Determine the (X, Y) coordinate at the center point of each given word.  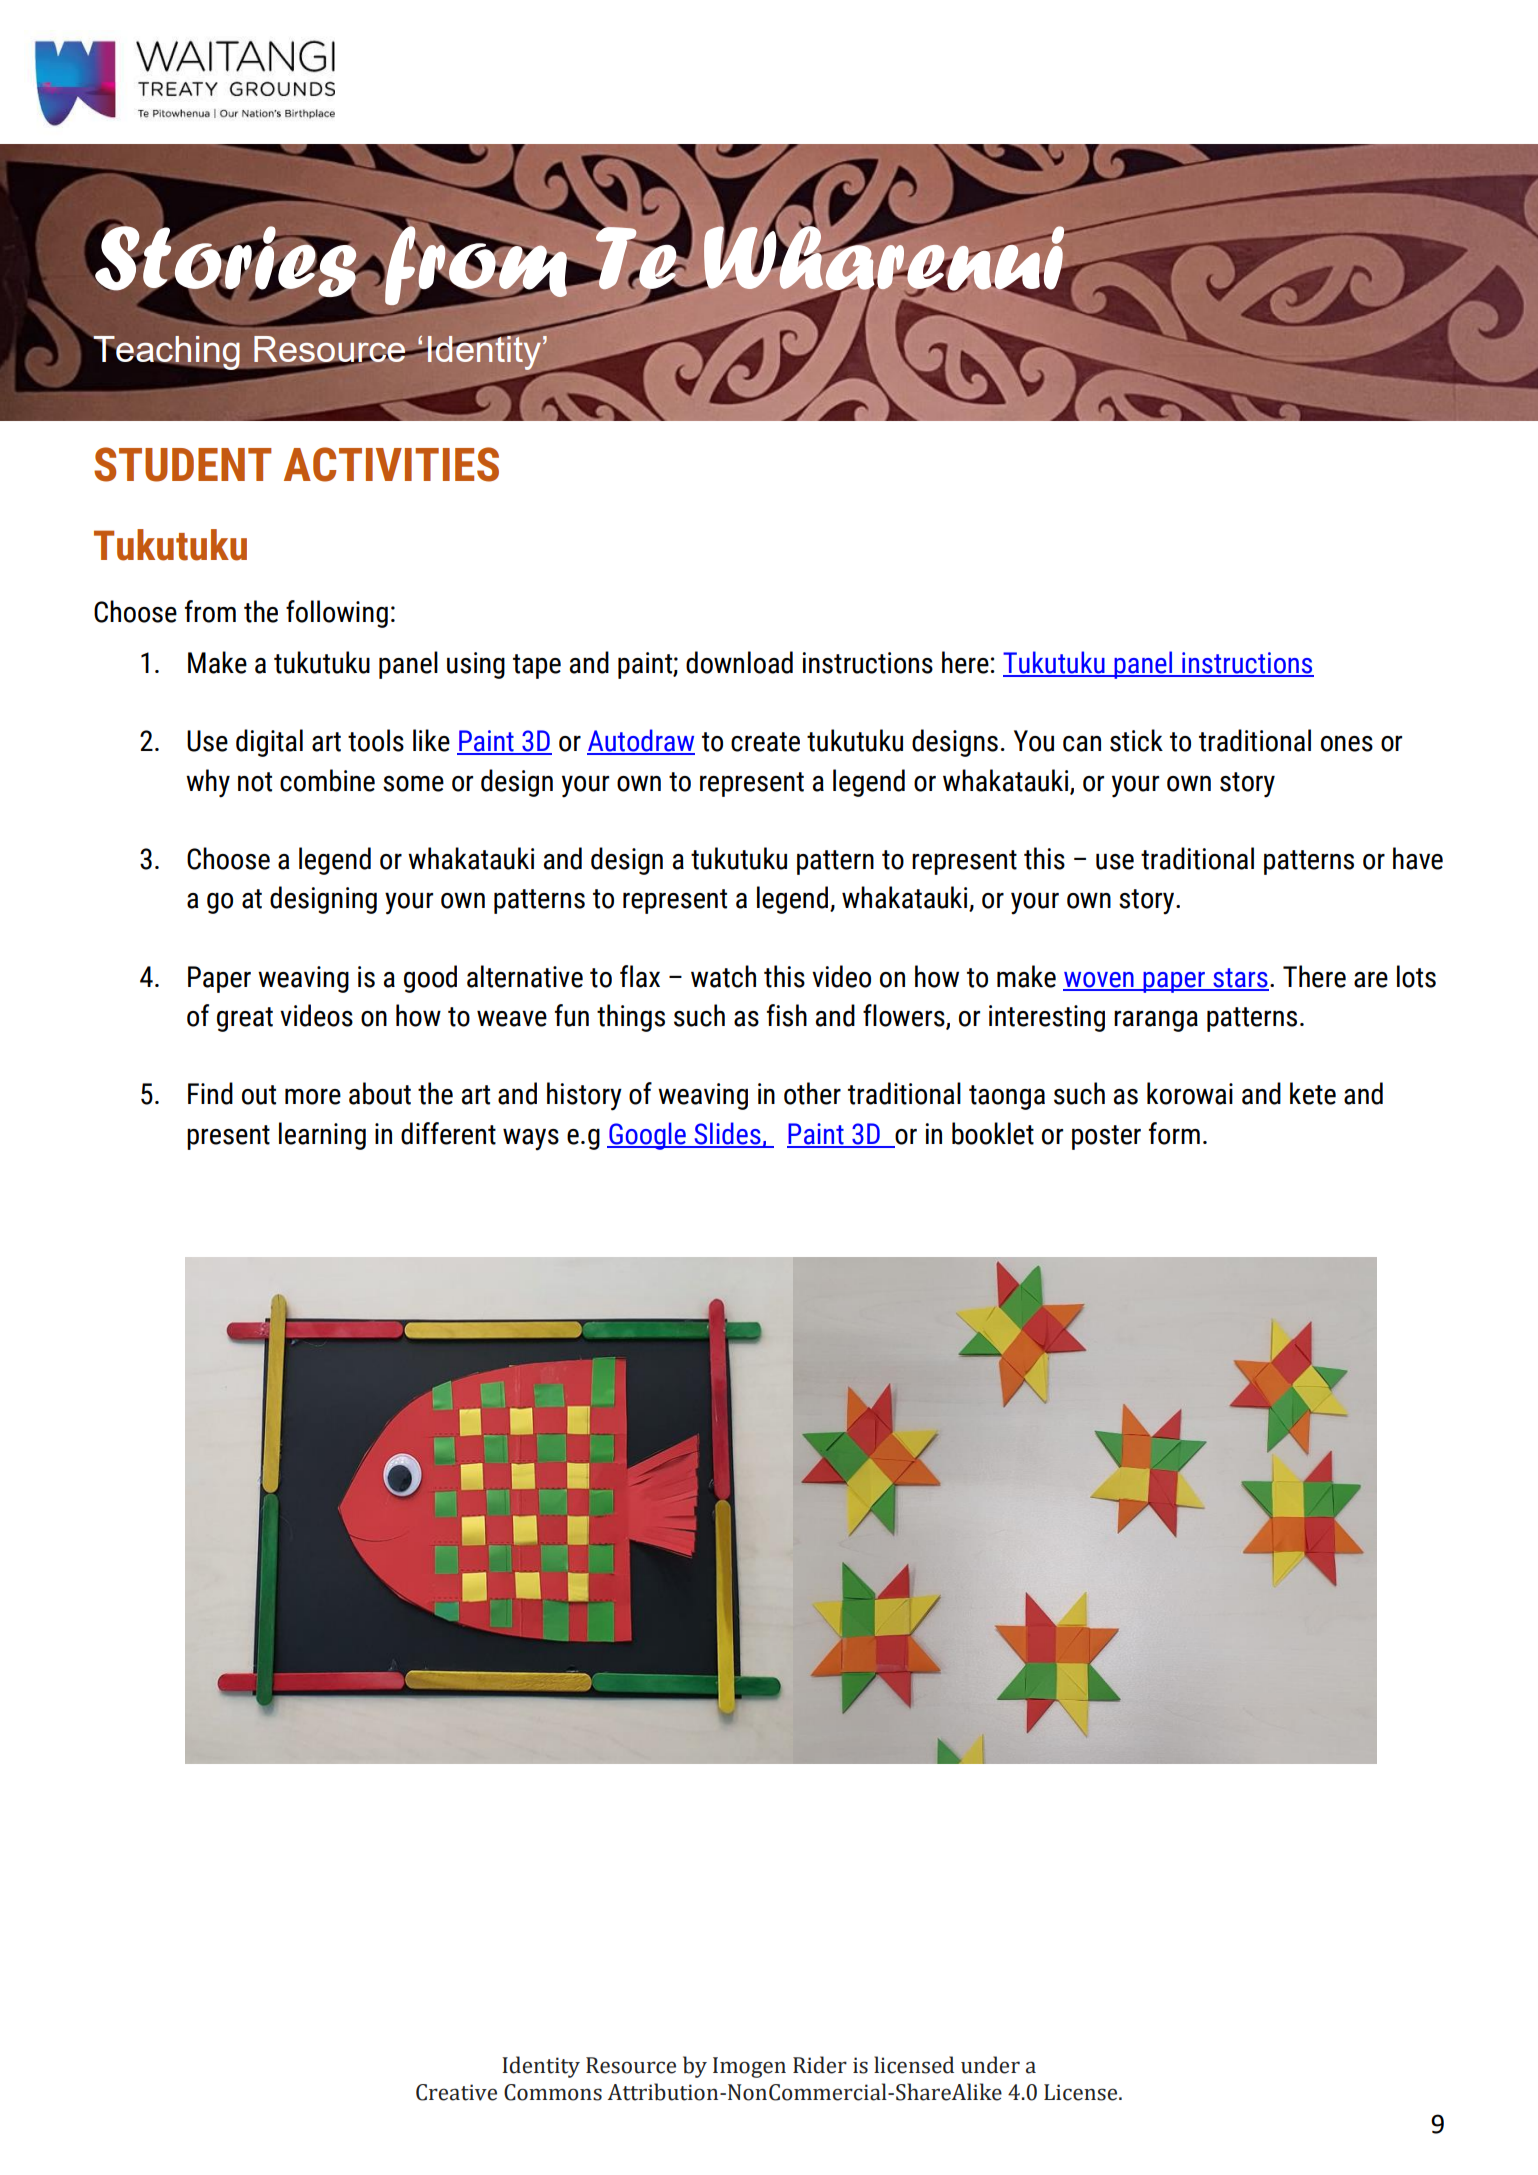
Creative (456, 2092)
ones (1347, 744)
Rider (820, 2065)
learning (322, 1136)
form (1174, 1133)
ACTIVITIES (391, 464)
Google (647, 1136)
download (739, 662)
